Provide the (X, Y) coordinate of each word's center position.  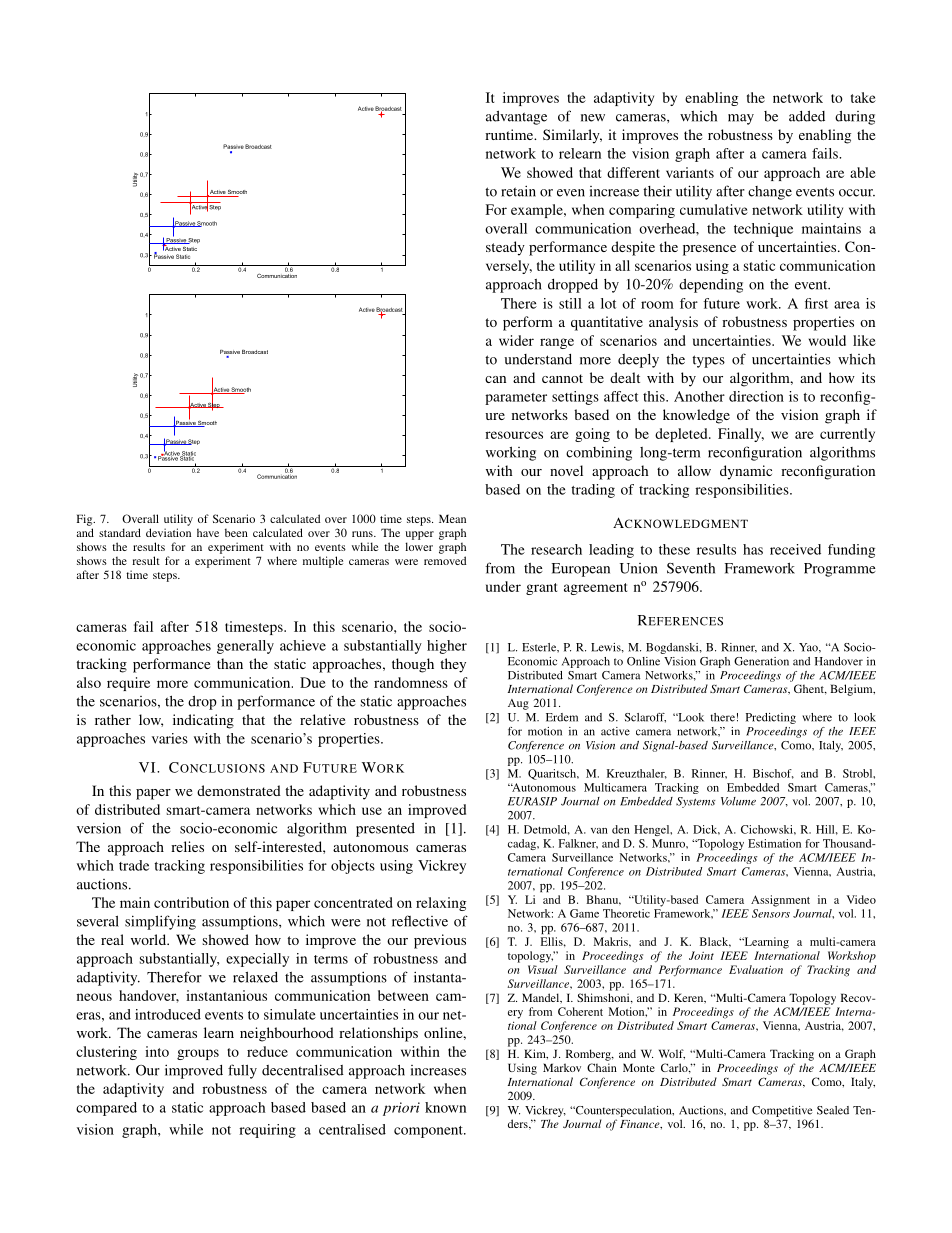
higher (447, 647)
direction (756, 396)
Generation (761, 661)
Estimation (774, 843)
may (741, 119)
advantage (516, 118)
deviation (168, 532)
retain (518, 191)
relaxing (441, 904)
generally (245, 647)
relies (187, 846)
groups (198, 1054)
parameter (516, 399)
